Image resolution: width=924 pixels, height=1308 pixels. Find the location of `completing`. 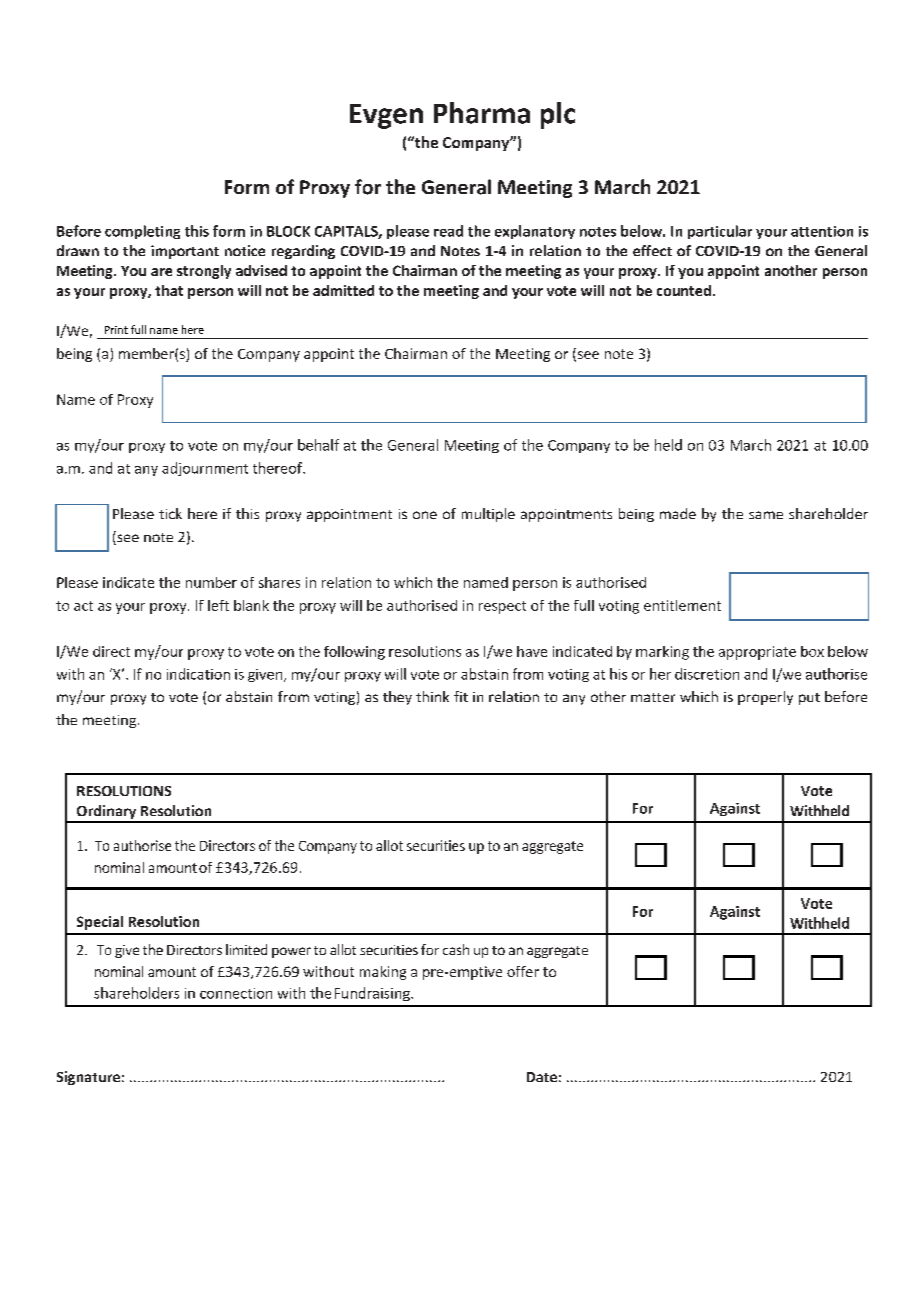

completing is located at coordinates (142, 232).
